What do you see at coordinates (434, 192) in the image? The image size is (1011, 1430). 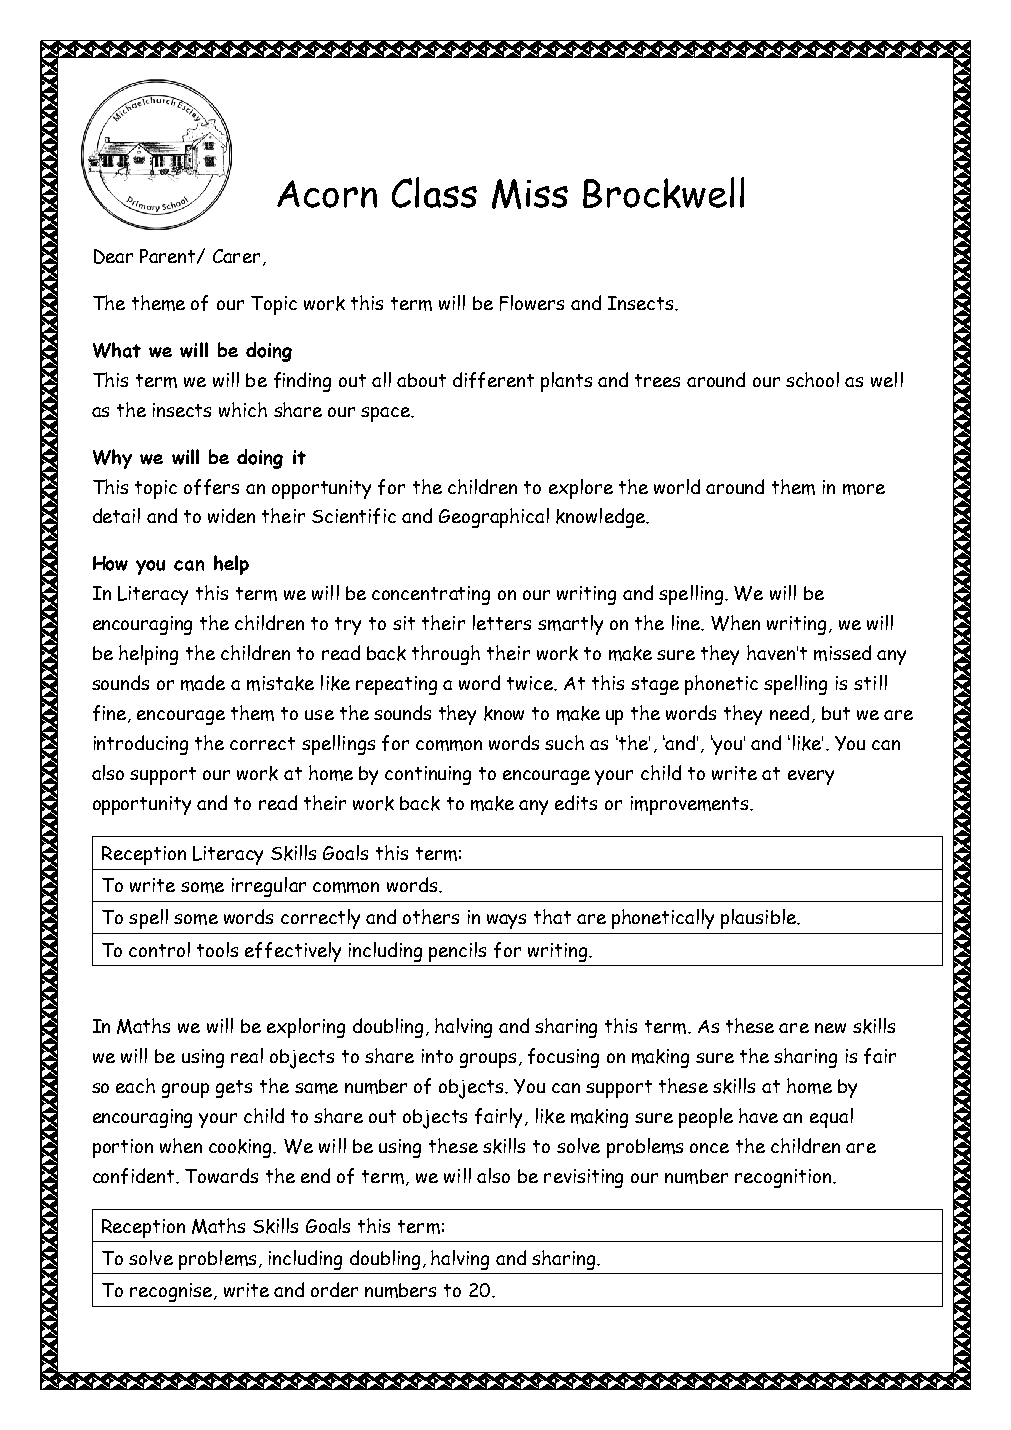 I see `Class` at bounding box center [434, 192].
